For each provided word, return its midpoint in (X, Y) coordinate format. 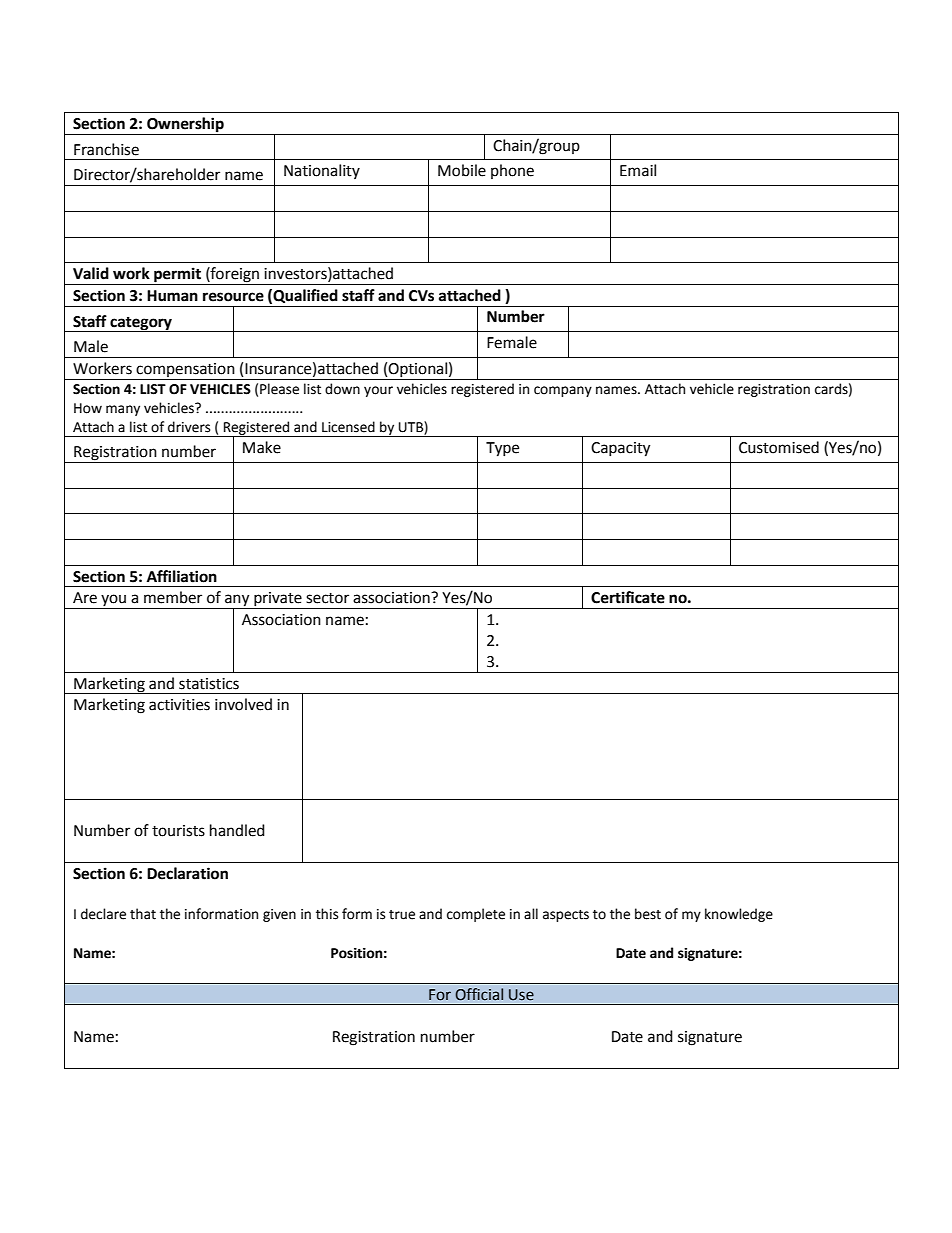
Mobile (462, 170)
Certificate (628, 597)
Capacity (620, 449)
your (378, 391)
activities (179, 705)
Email (638, 170)
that (143, 914)
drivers (189, 427)
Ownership (185, 125)
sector (327, 598)
